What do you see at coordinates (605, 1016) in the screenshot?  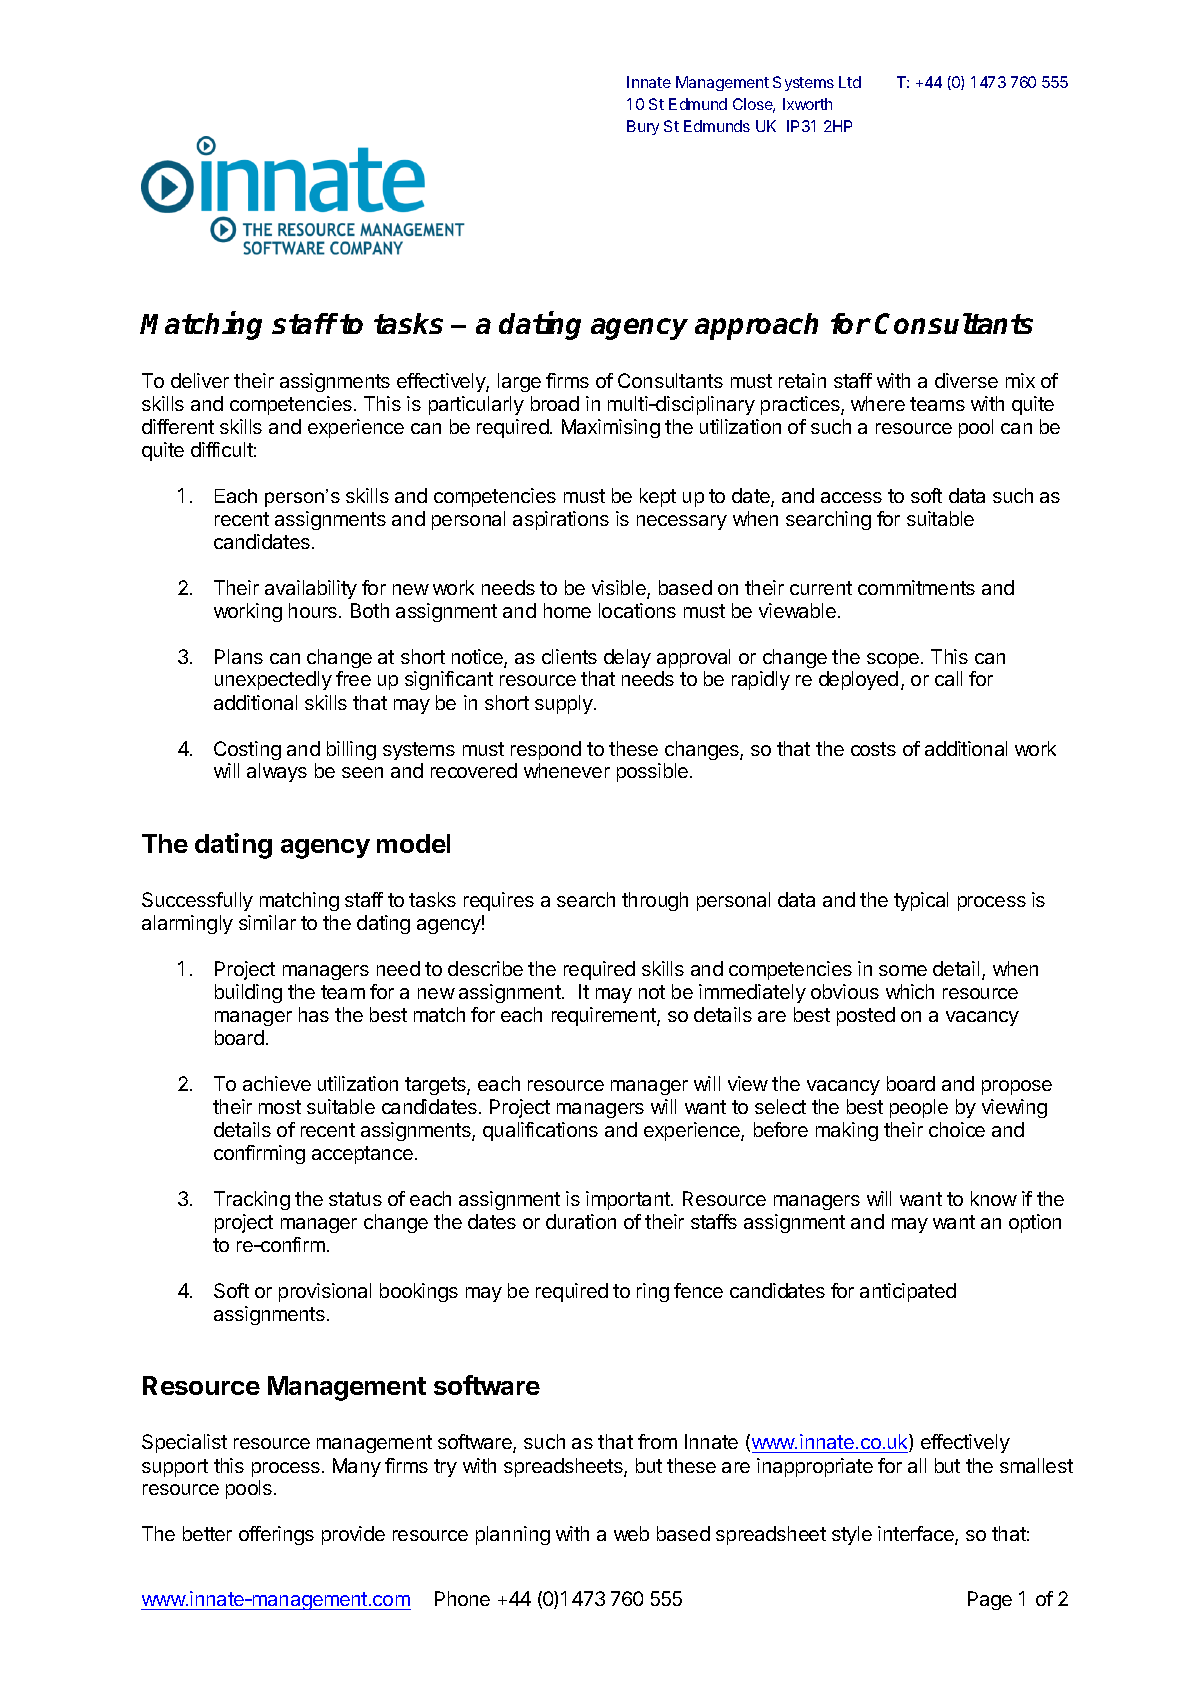 I see `requirement` at bounding box center [605, 1016].
